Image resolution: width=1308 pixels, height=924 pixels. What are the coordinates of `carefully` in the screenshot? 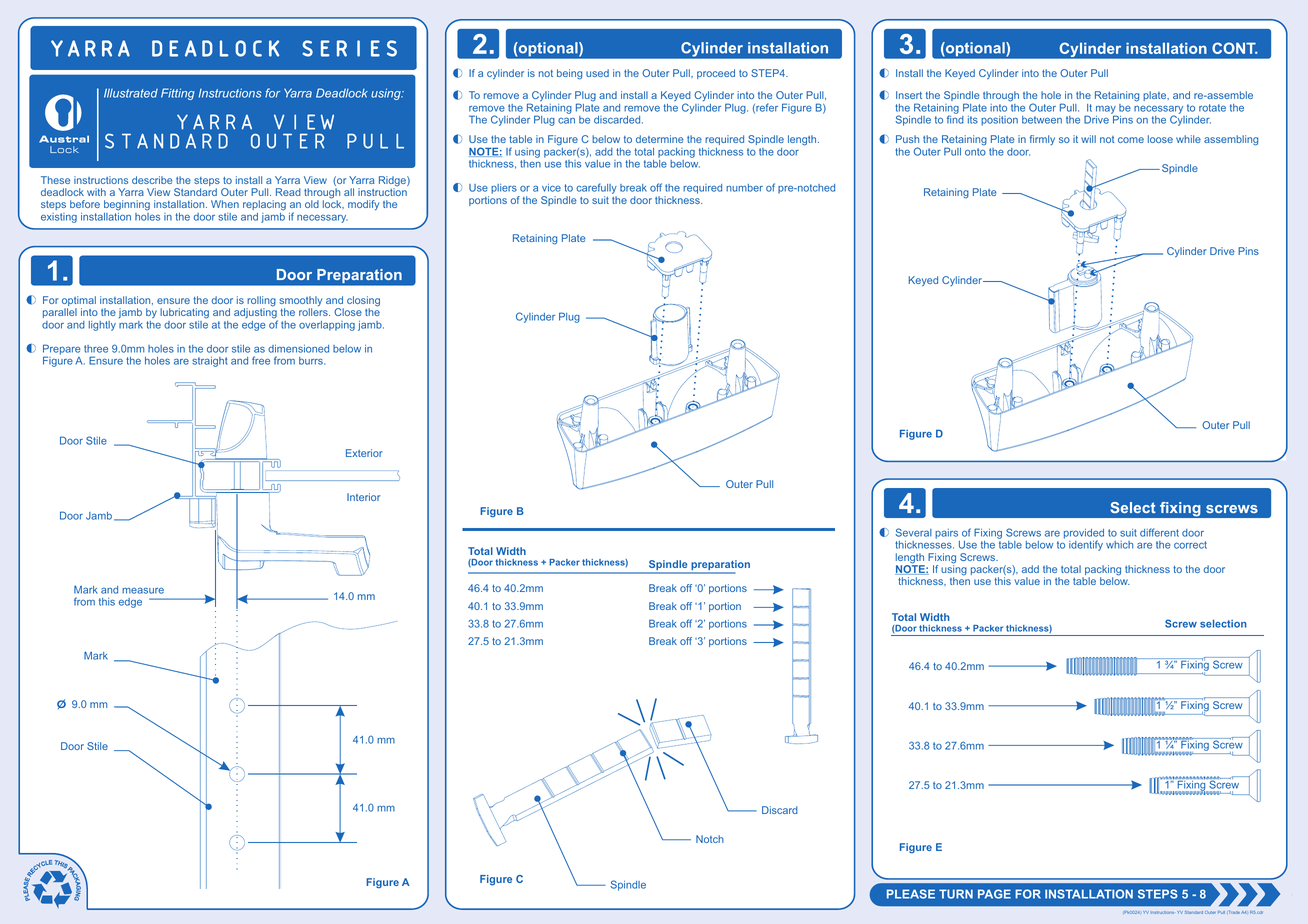 It's located at (596, 190).
